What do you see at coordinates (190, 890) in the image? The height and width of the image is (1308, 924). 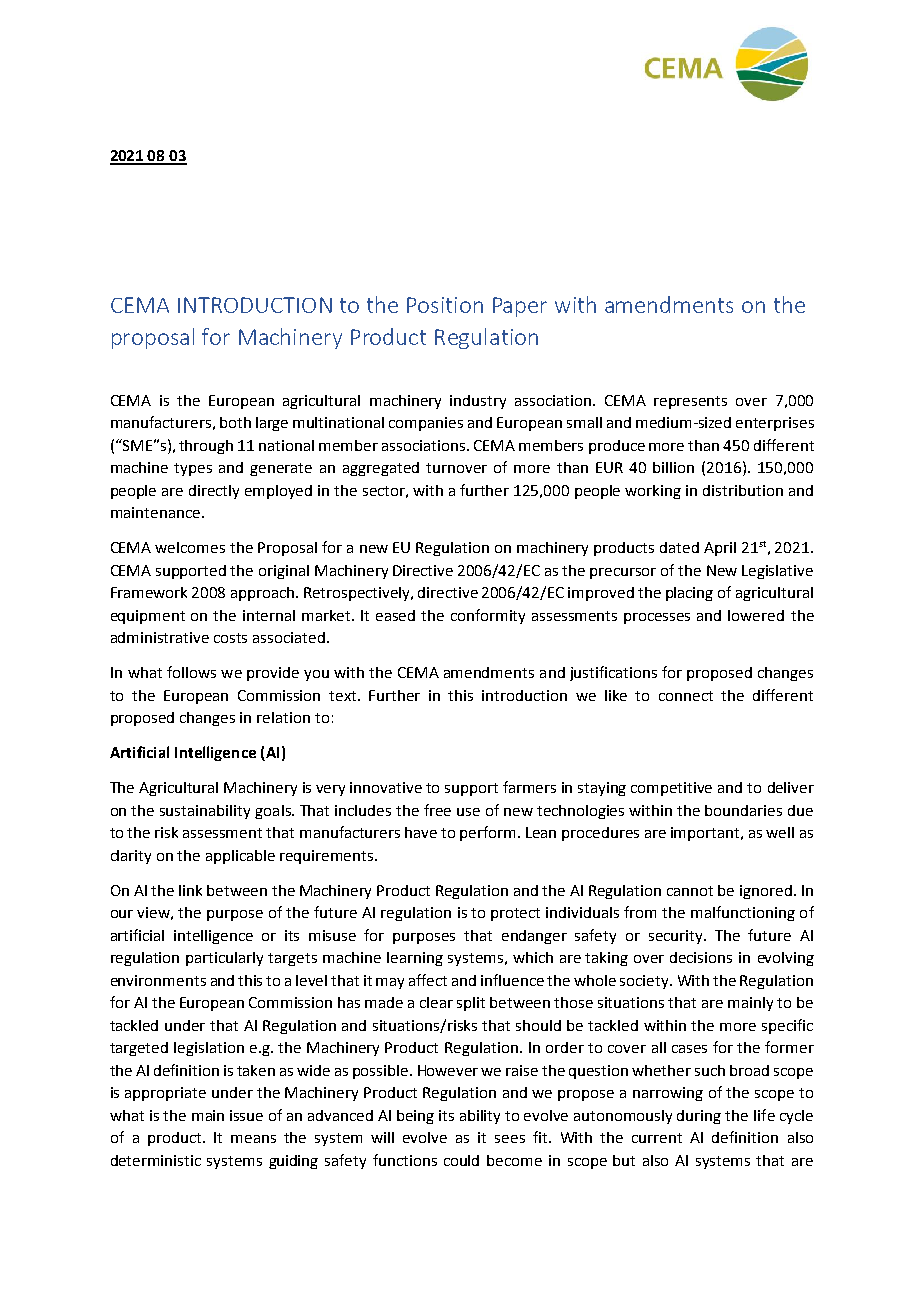 I see `link` at bounding box center [190, 890].
